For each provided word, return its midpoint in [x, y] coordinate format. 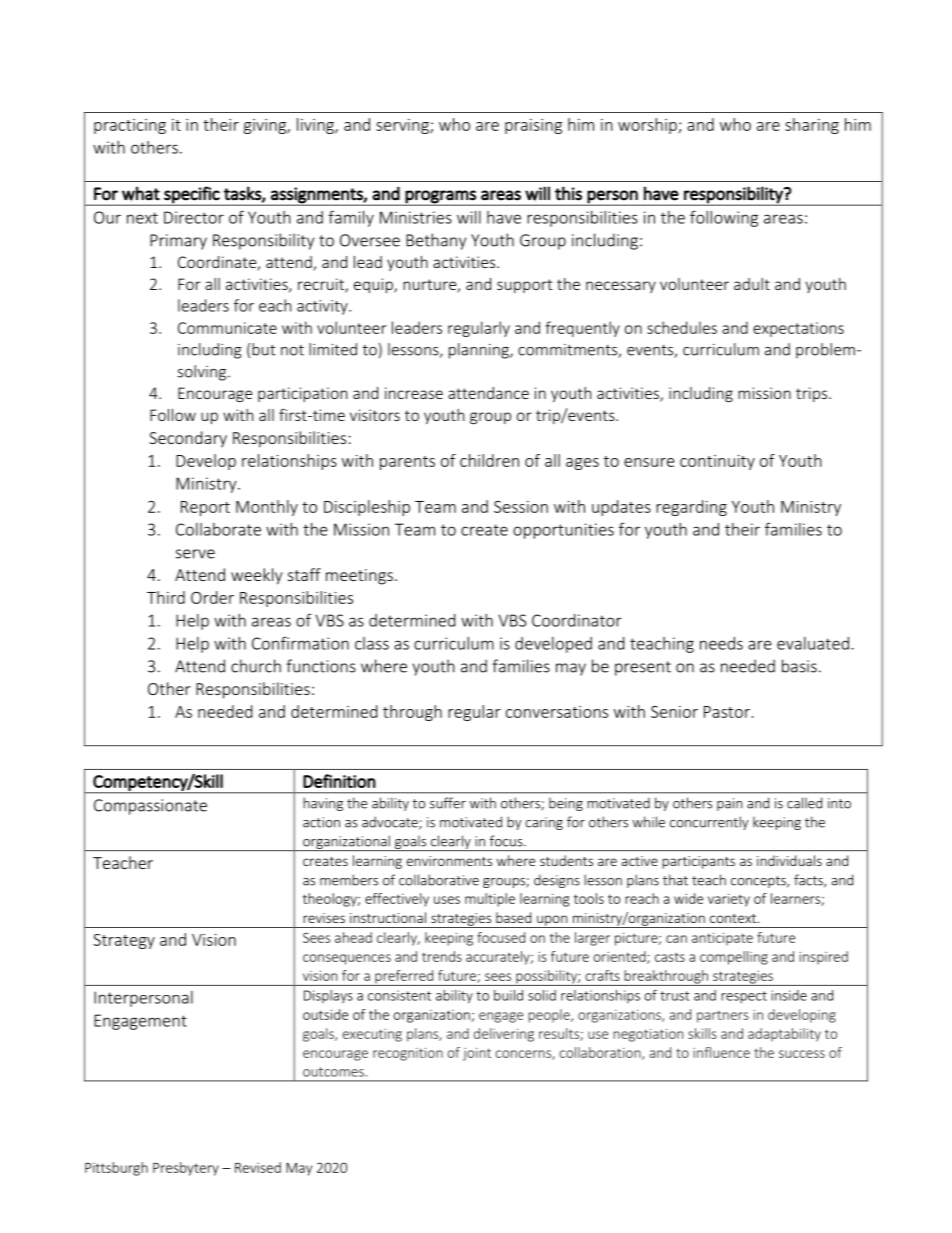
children [489, 460]
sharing [812, 126]
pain [729, 804]
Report [205, 508]
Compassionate [150, 807]
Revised [258, 1167]
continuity [717, 462]
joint [477, 1054]
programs [441, 197]
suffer [448, 803]
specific [192, 195]
